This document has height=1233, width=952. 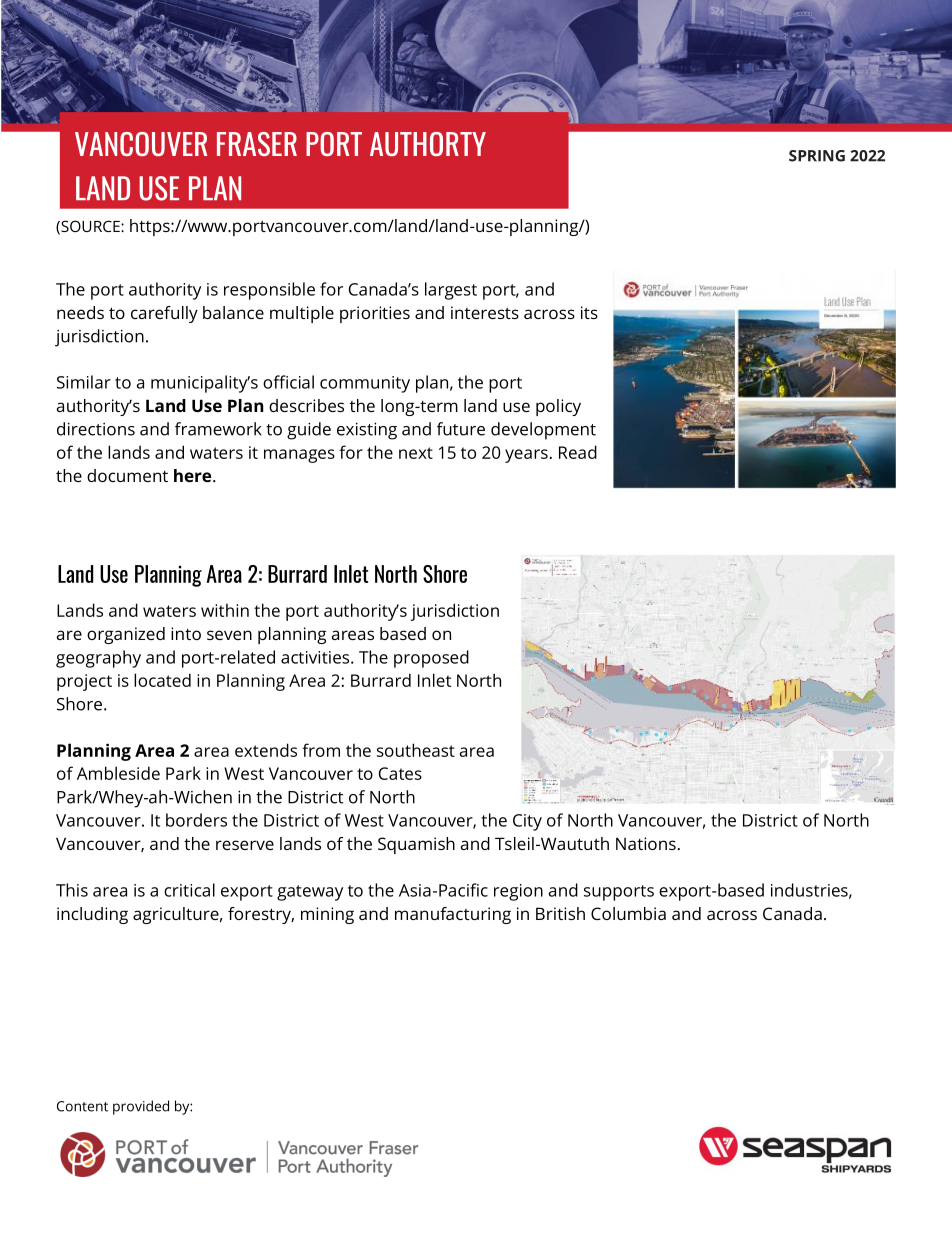 I want to click on provided, so click(x=141, y=1107).
